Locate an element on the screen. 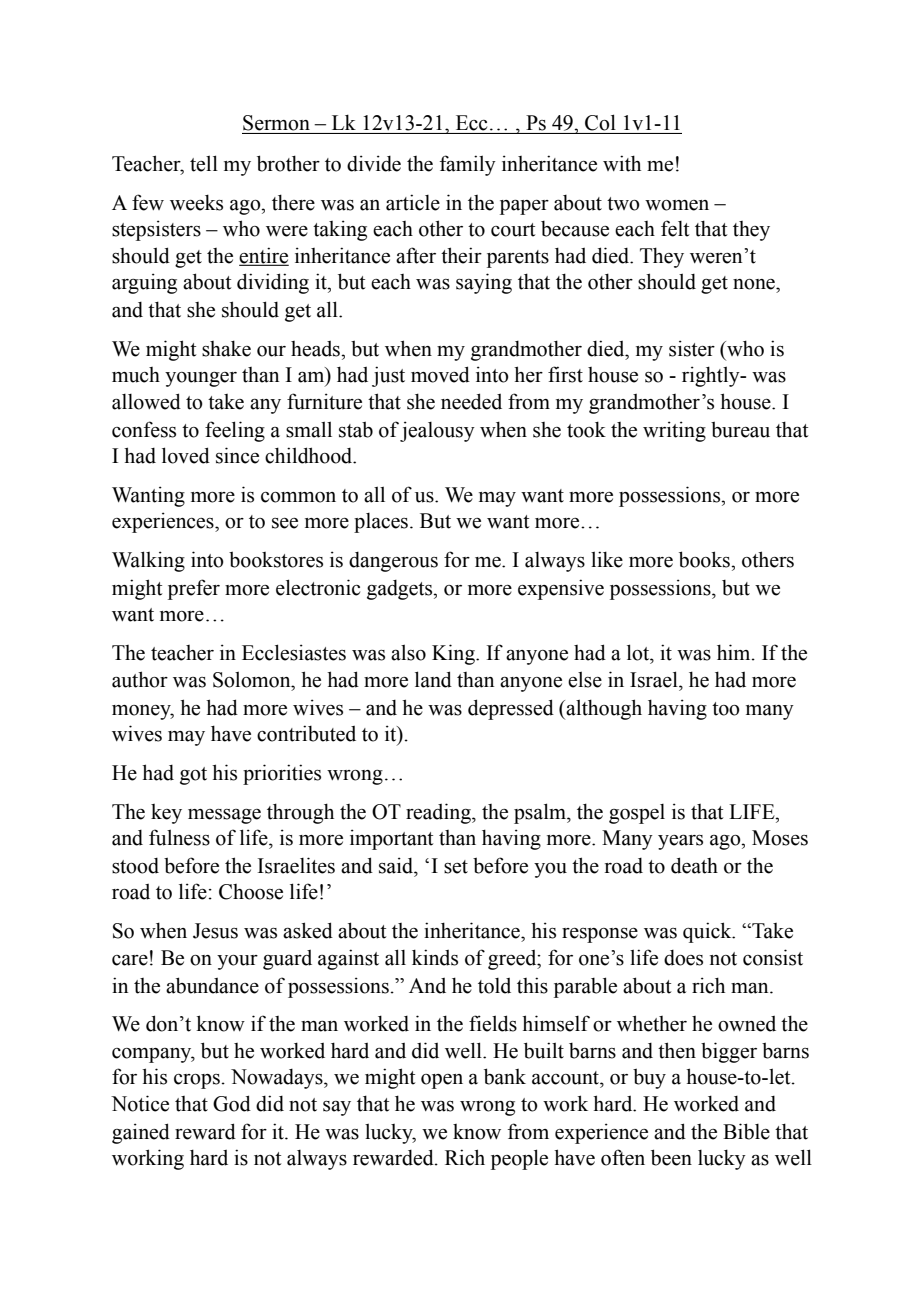 Image resolution: width=924 pixels, height=1308 pixels. tell is located at coordinates (204, 163).
